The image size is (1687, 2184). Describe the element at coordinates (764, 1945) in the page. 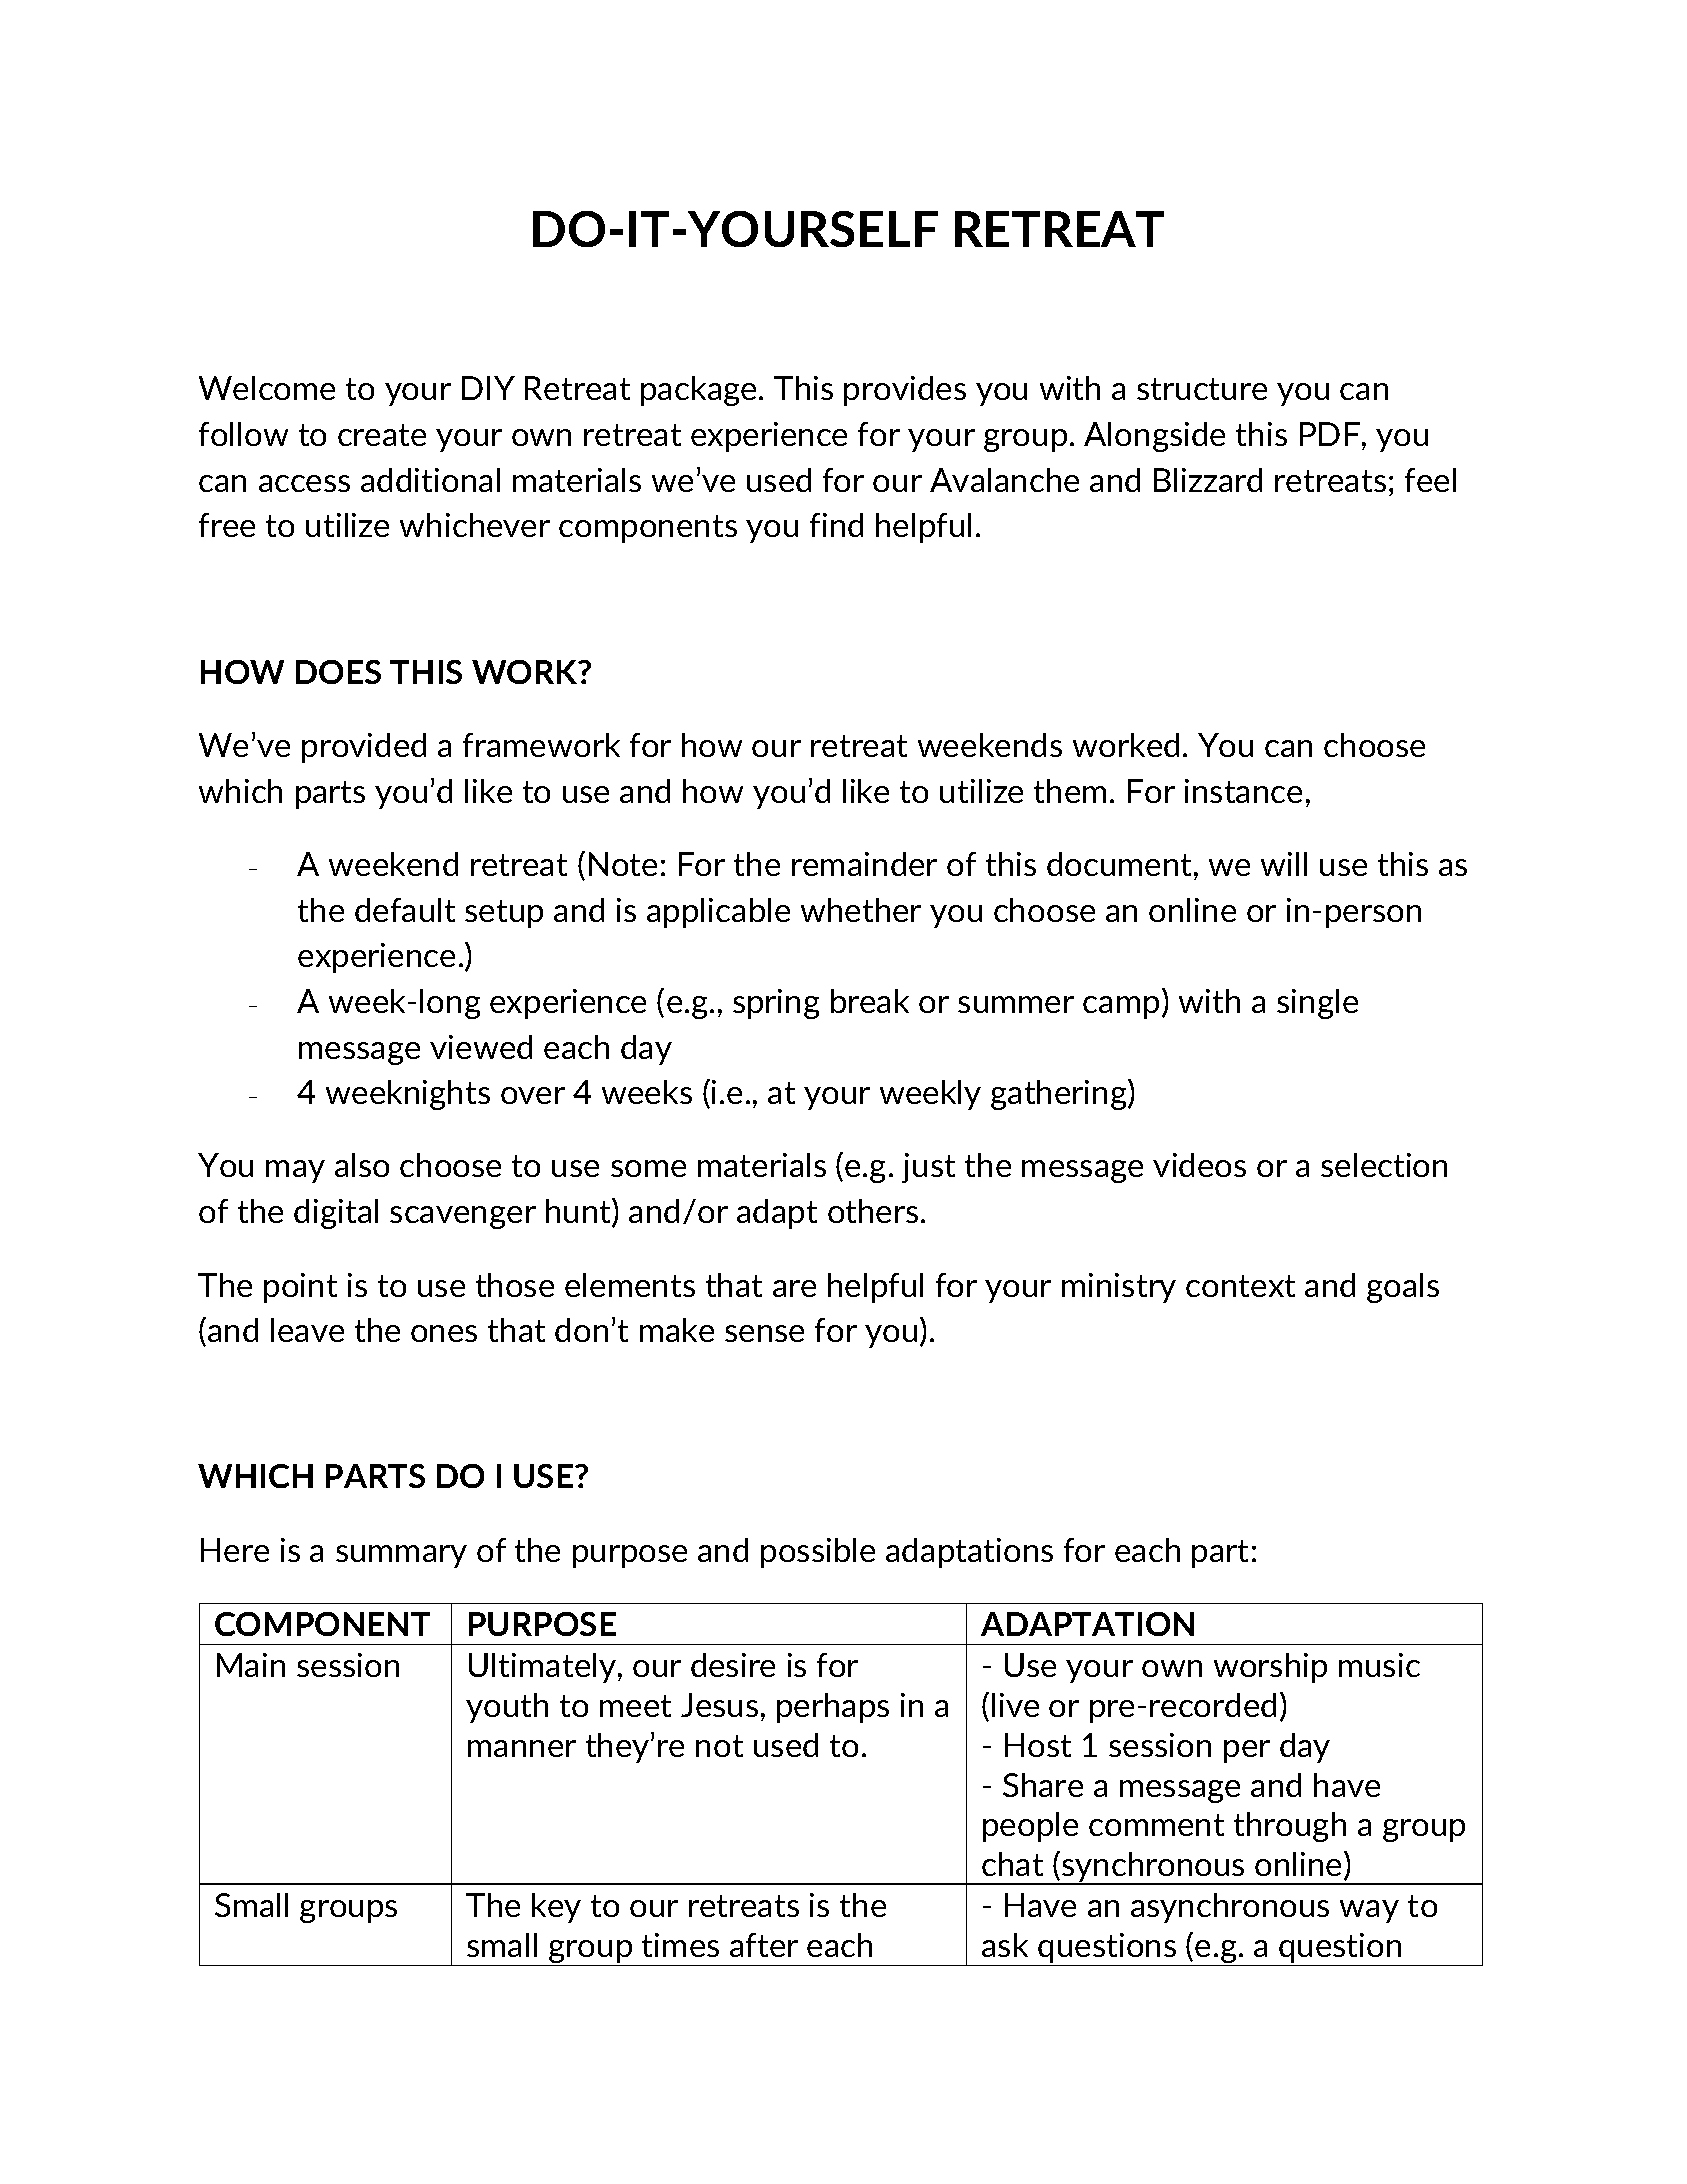

I see `after` at that location.
